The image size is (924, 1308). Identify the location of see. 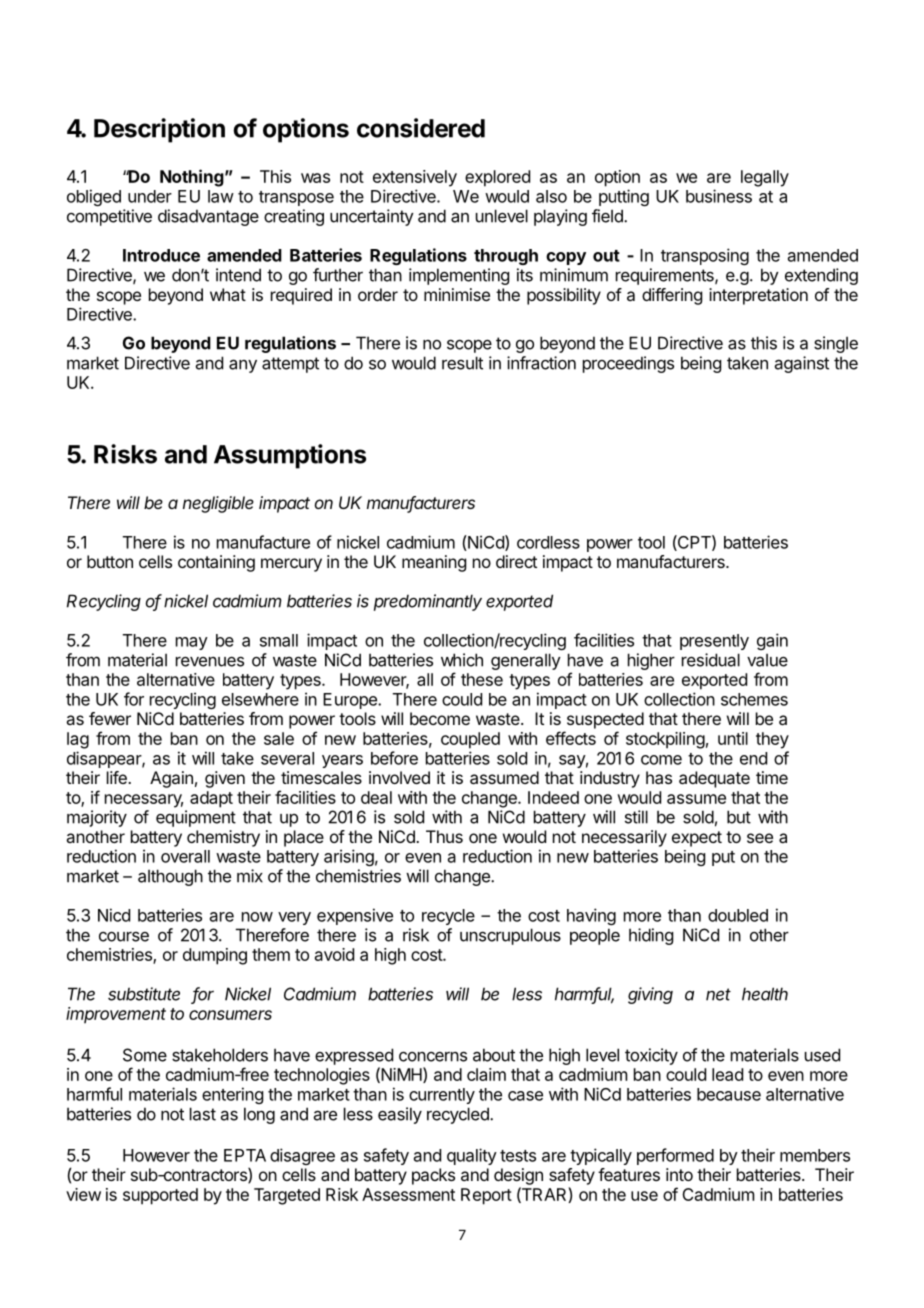
(760, 838).
